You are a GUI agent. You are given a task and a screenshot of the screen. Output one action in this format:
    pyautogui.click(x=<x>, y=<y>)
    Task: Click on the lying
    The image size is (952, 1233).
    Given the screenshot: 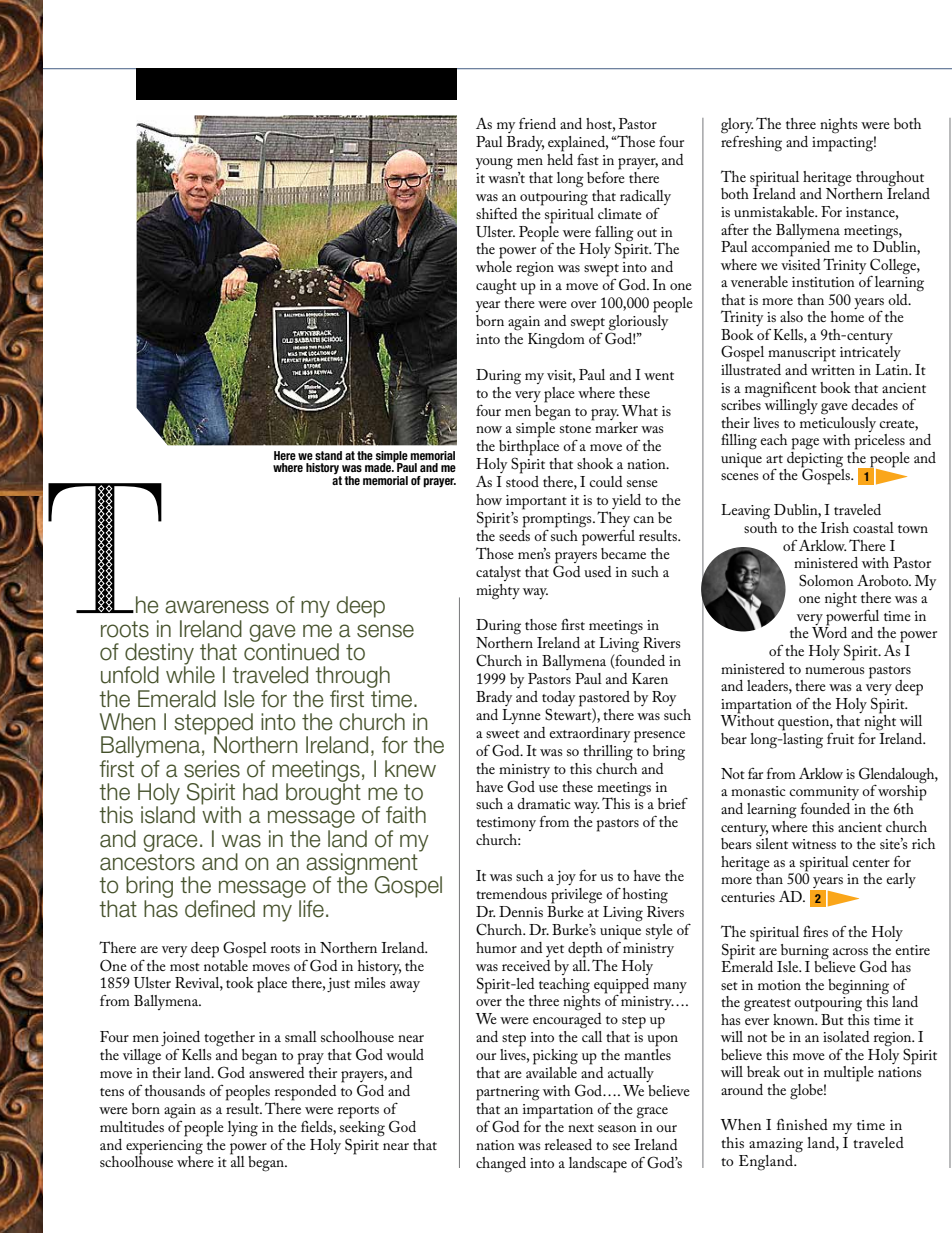 What is the action you would take?
    pyautogui.click(x=243, y=1129)
